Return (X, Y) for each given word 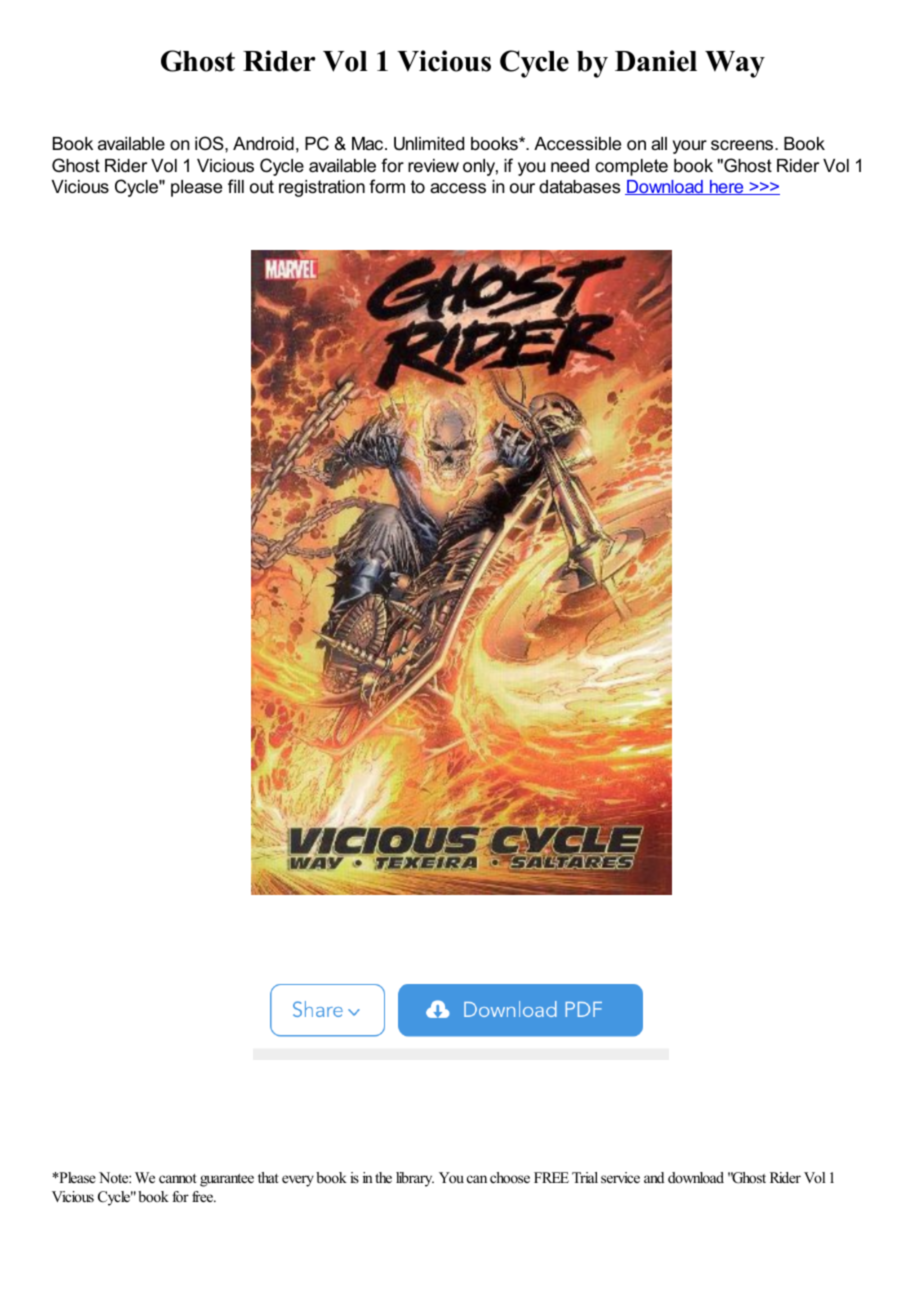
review (433, 166)
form (387, 186)
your (690, 147)
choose (510, 1177)
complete (631, 167)
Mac (369, 143)
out (262, 186)
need (570, 166)
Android (263, 144)
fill (236, 186)
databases (579, 187)
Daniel (656, 61)
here (727, 187)
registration (322, 188)
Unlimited (429, 144)
